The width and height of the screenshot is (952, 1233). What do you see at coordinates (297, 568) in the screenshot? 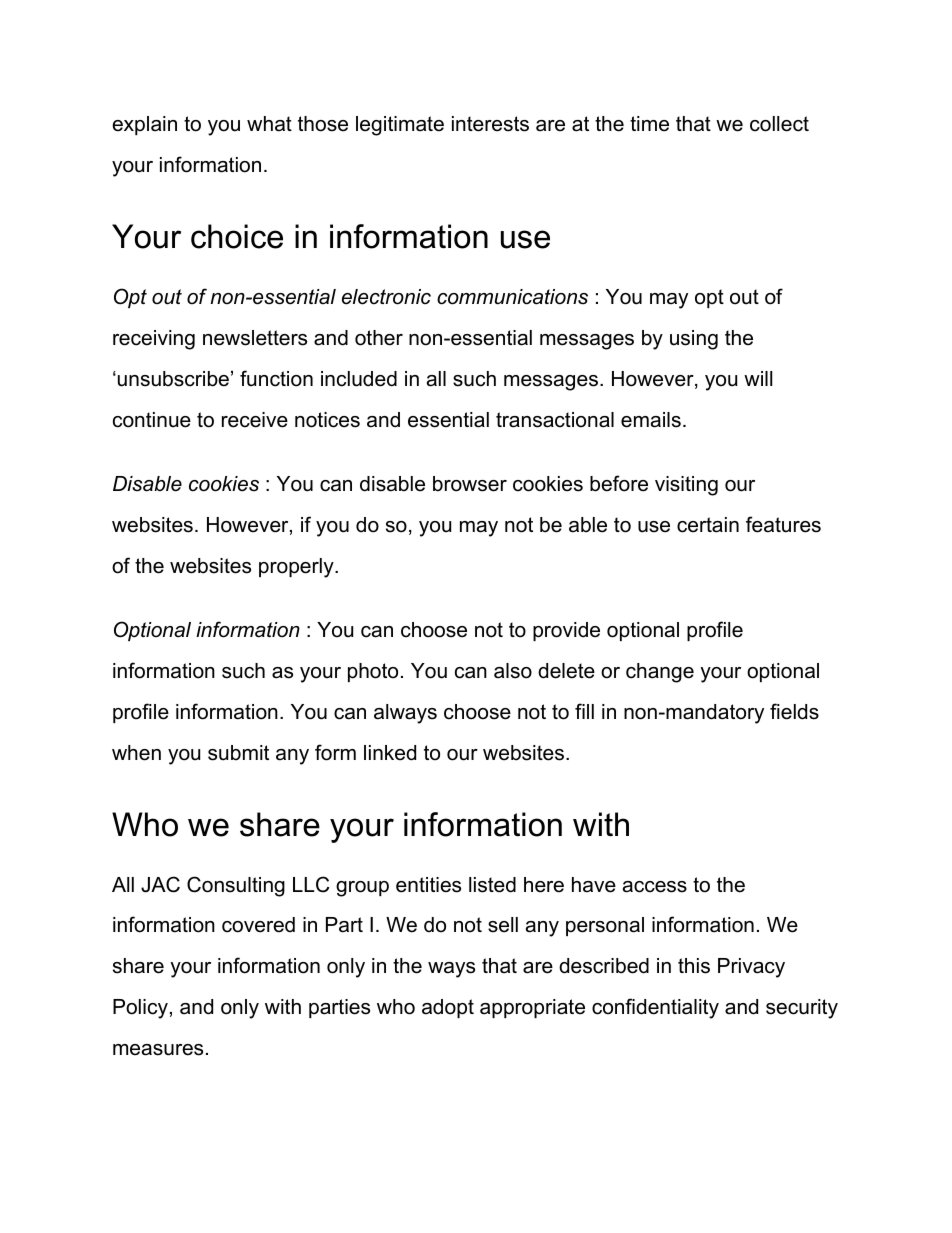
I see `properly` at bounding box center [297, 568].
